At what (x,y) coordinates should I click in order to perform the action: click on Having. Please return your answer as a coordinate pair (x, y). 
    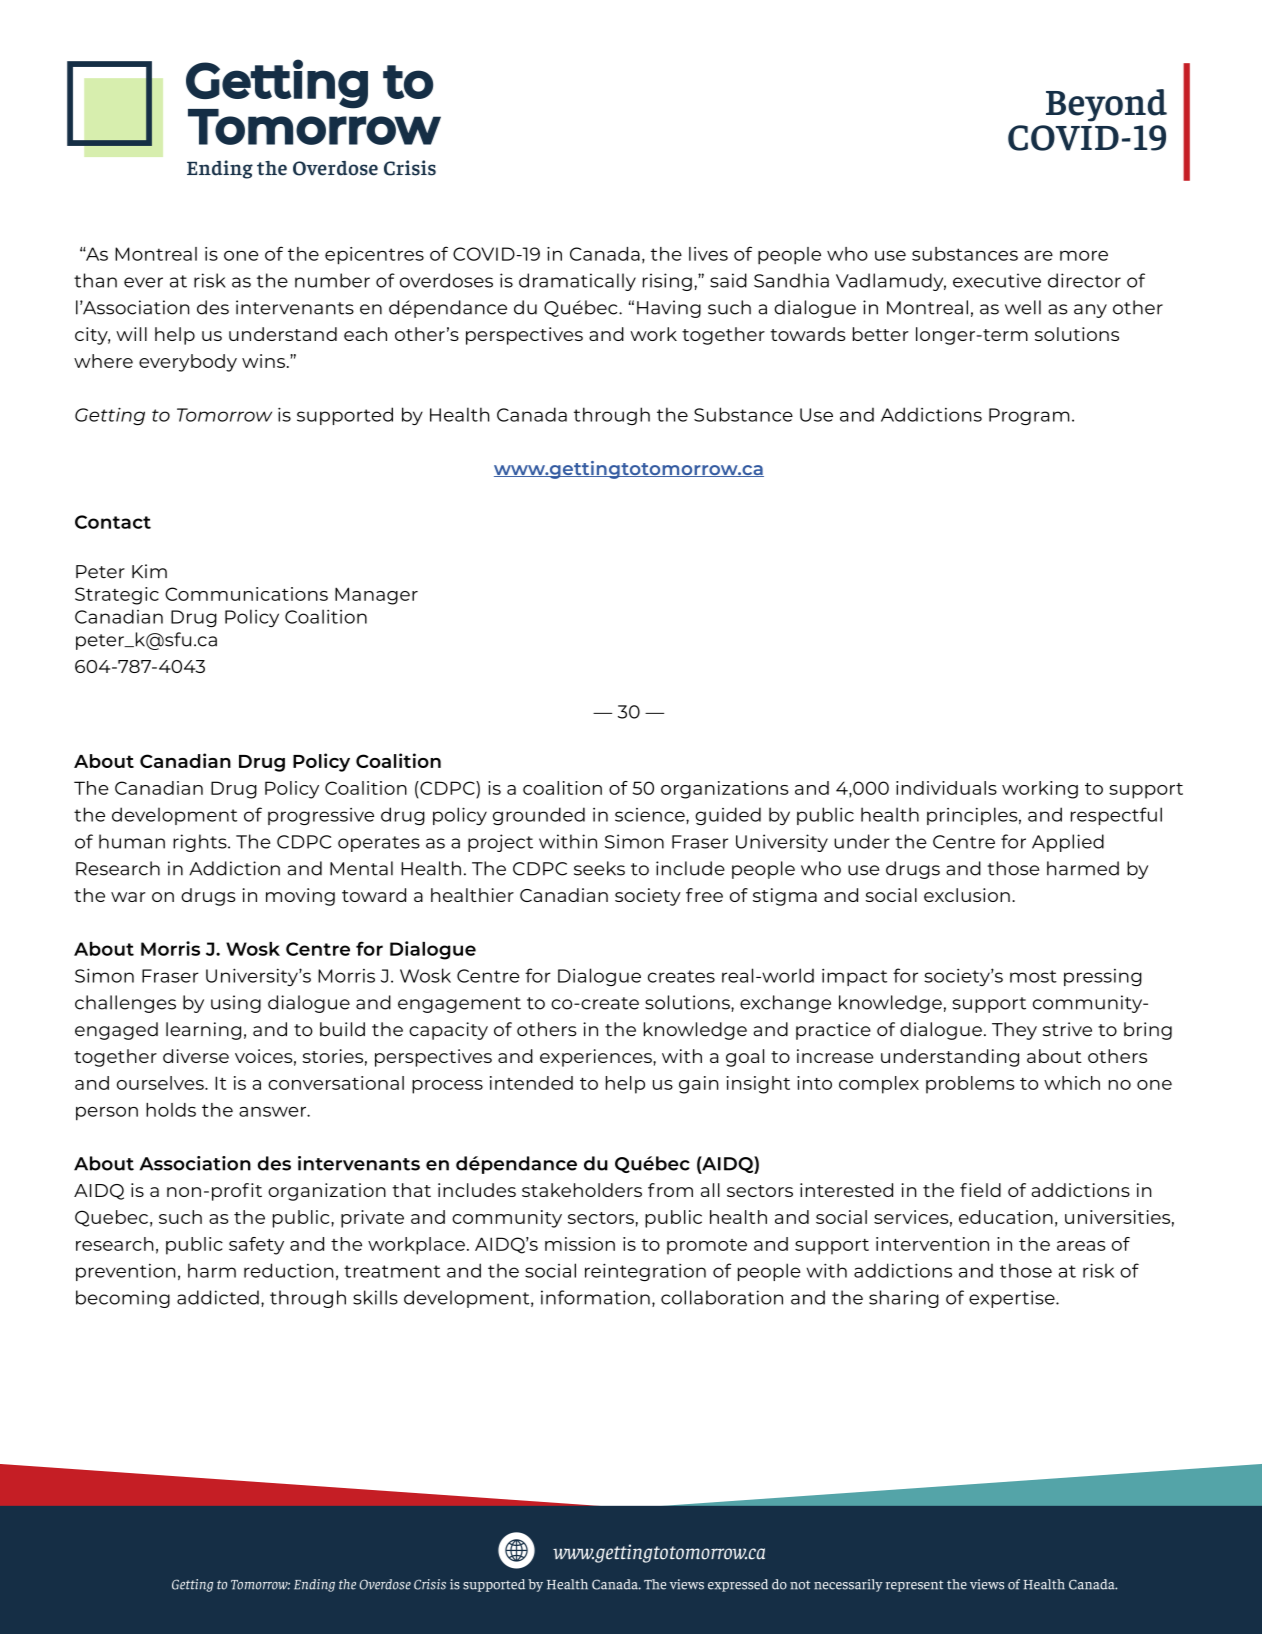
    Looking at the image, I should click on (669, 309).
